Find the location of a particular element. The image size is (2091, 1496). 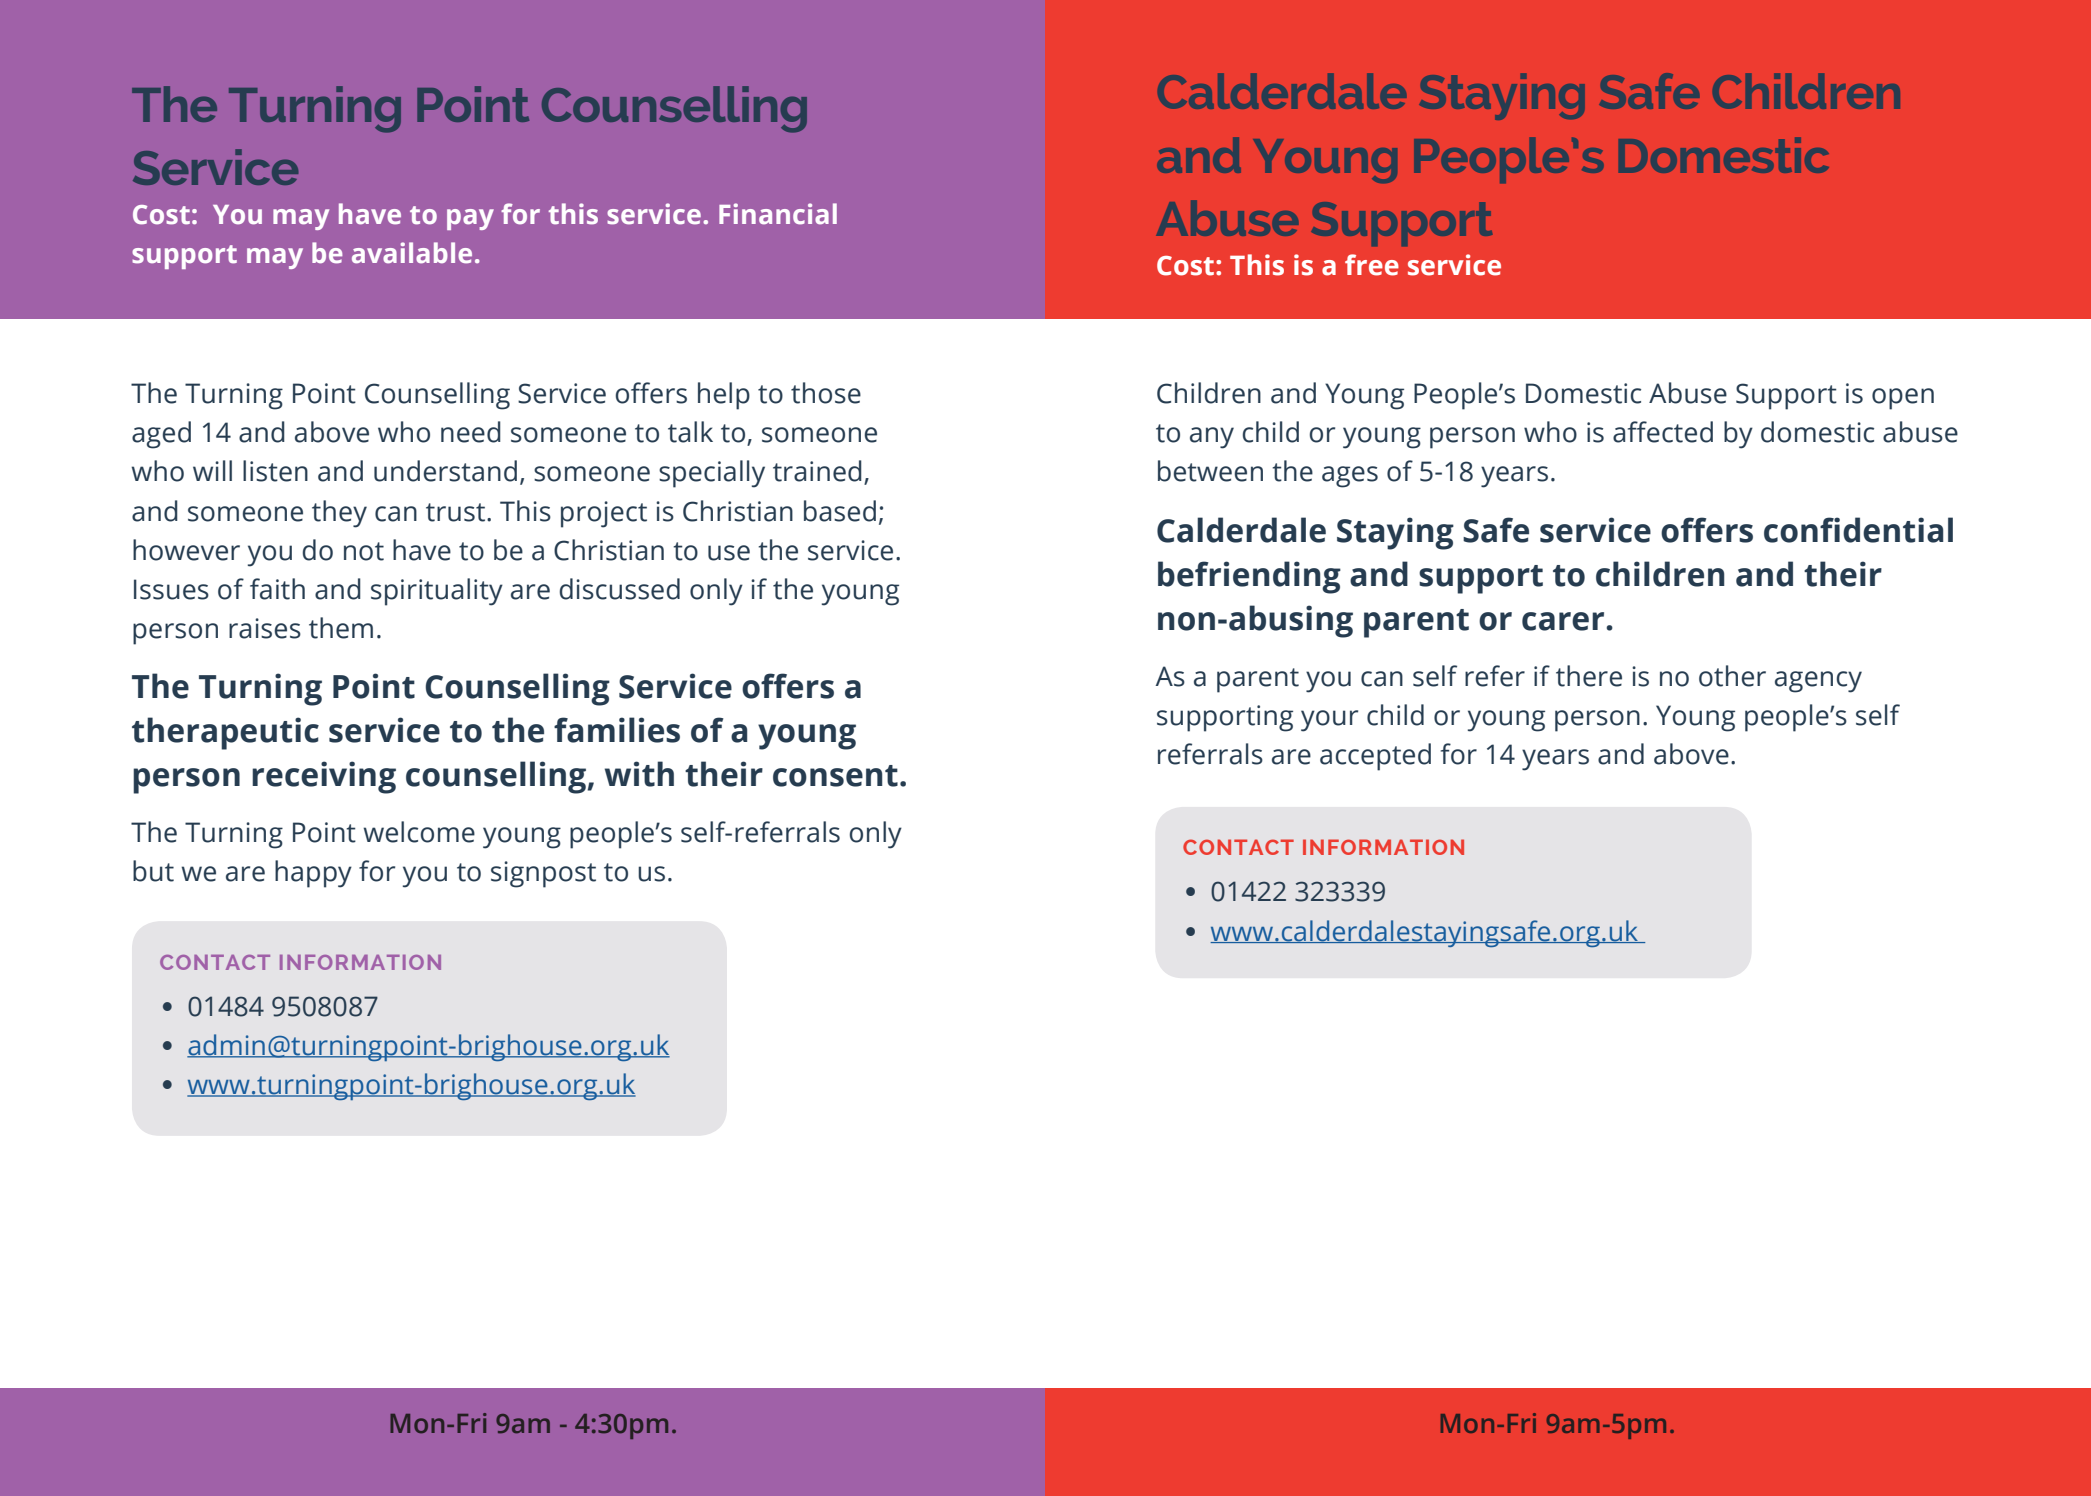

free is located at coordinates (1372, 265).
